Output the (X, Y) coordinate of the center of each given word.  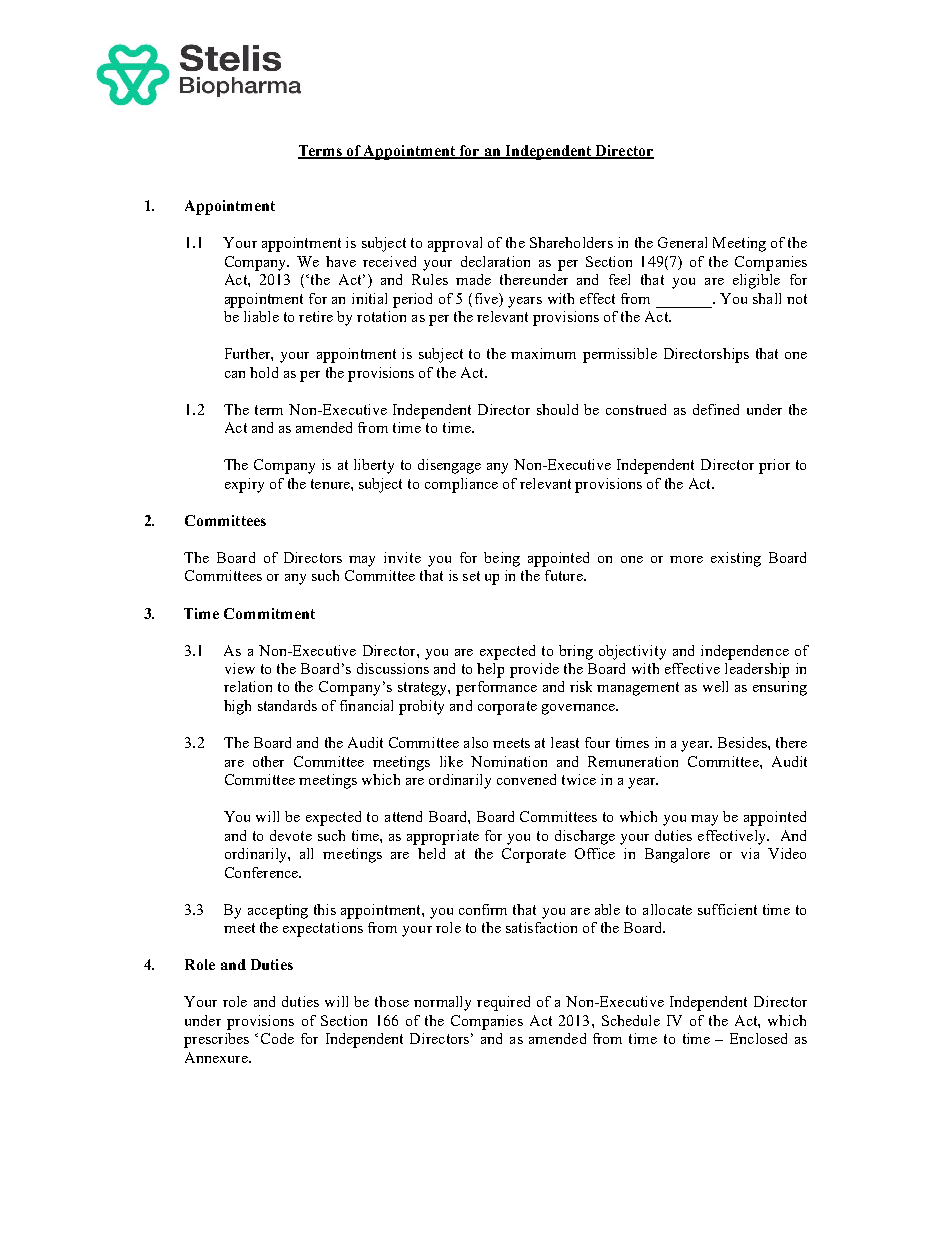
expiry (244, 485)
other (268, 761)
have (341, 261)
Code (277, 1038)
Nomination (509, 761)
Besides (743, 742)
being (502, 559)
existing (736, 559)
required (503, 1003)
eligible (756, 281)
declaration (495, 261)
